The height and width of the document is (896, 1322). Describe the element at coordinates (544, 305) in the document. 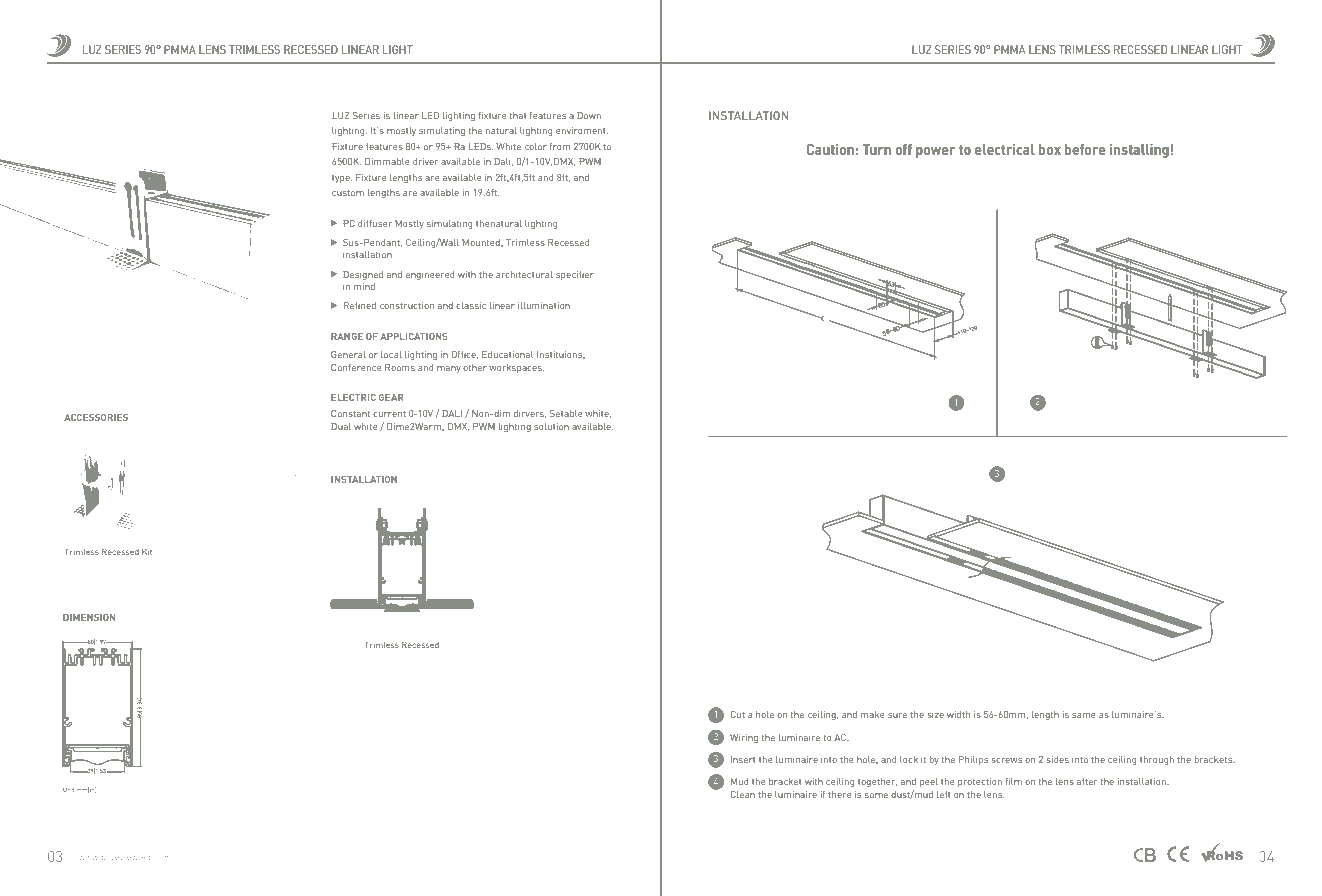

I see `illumination` at that location.
